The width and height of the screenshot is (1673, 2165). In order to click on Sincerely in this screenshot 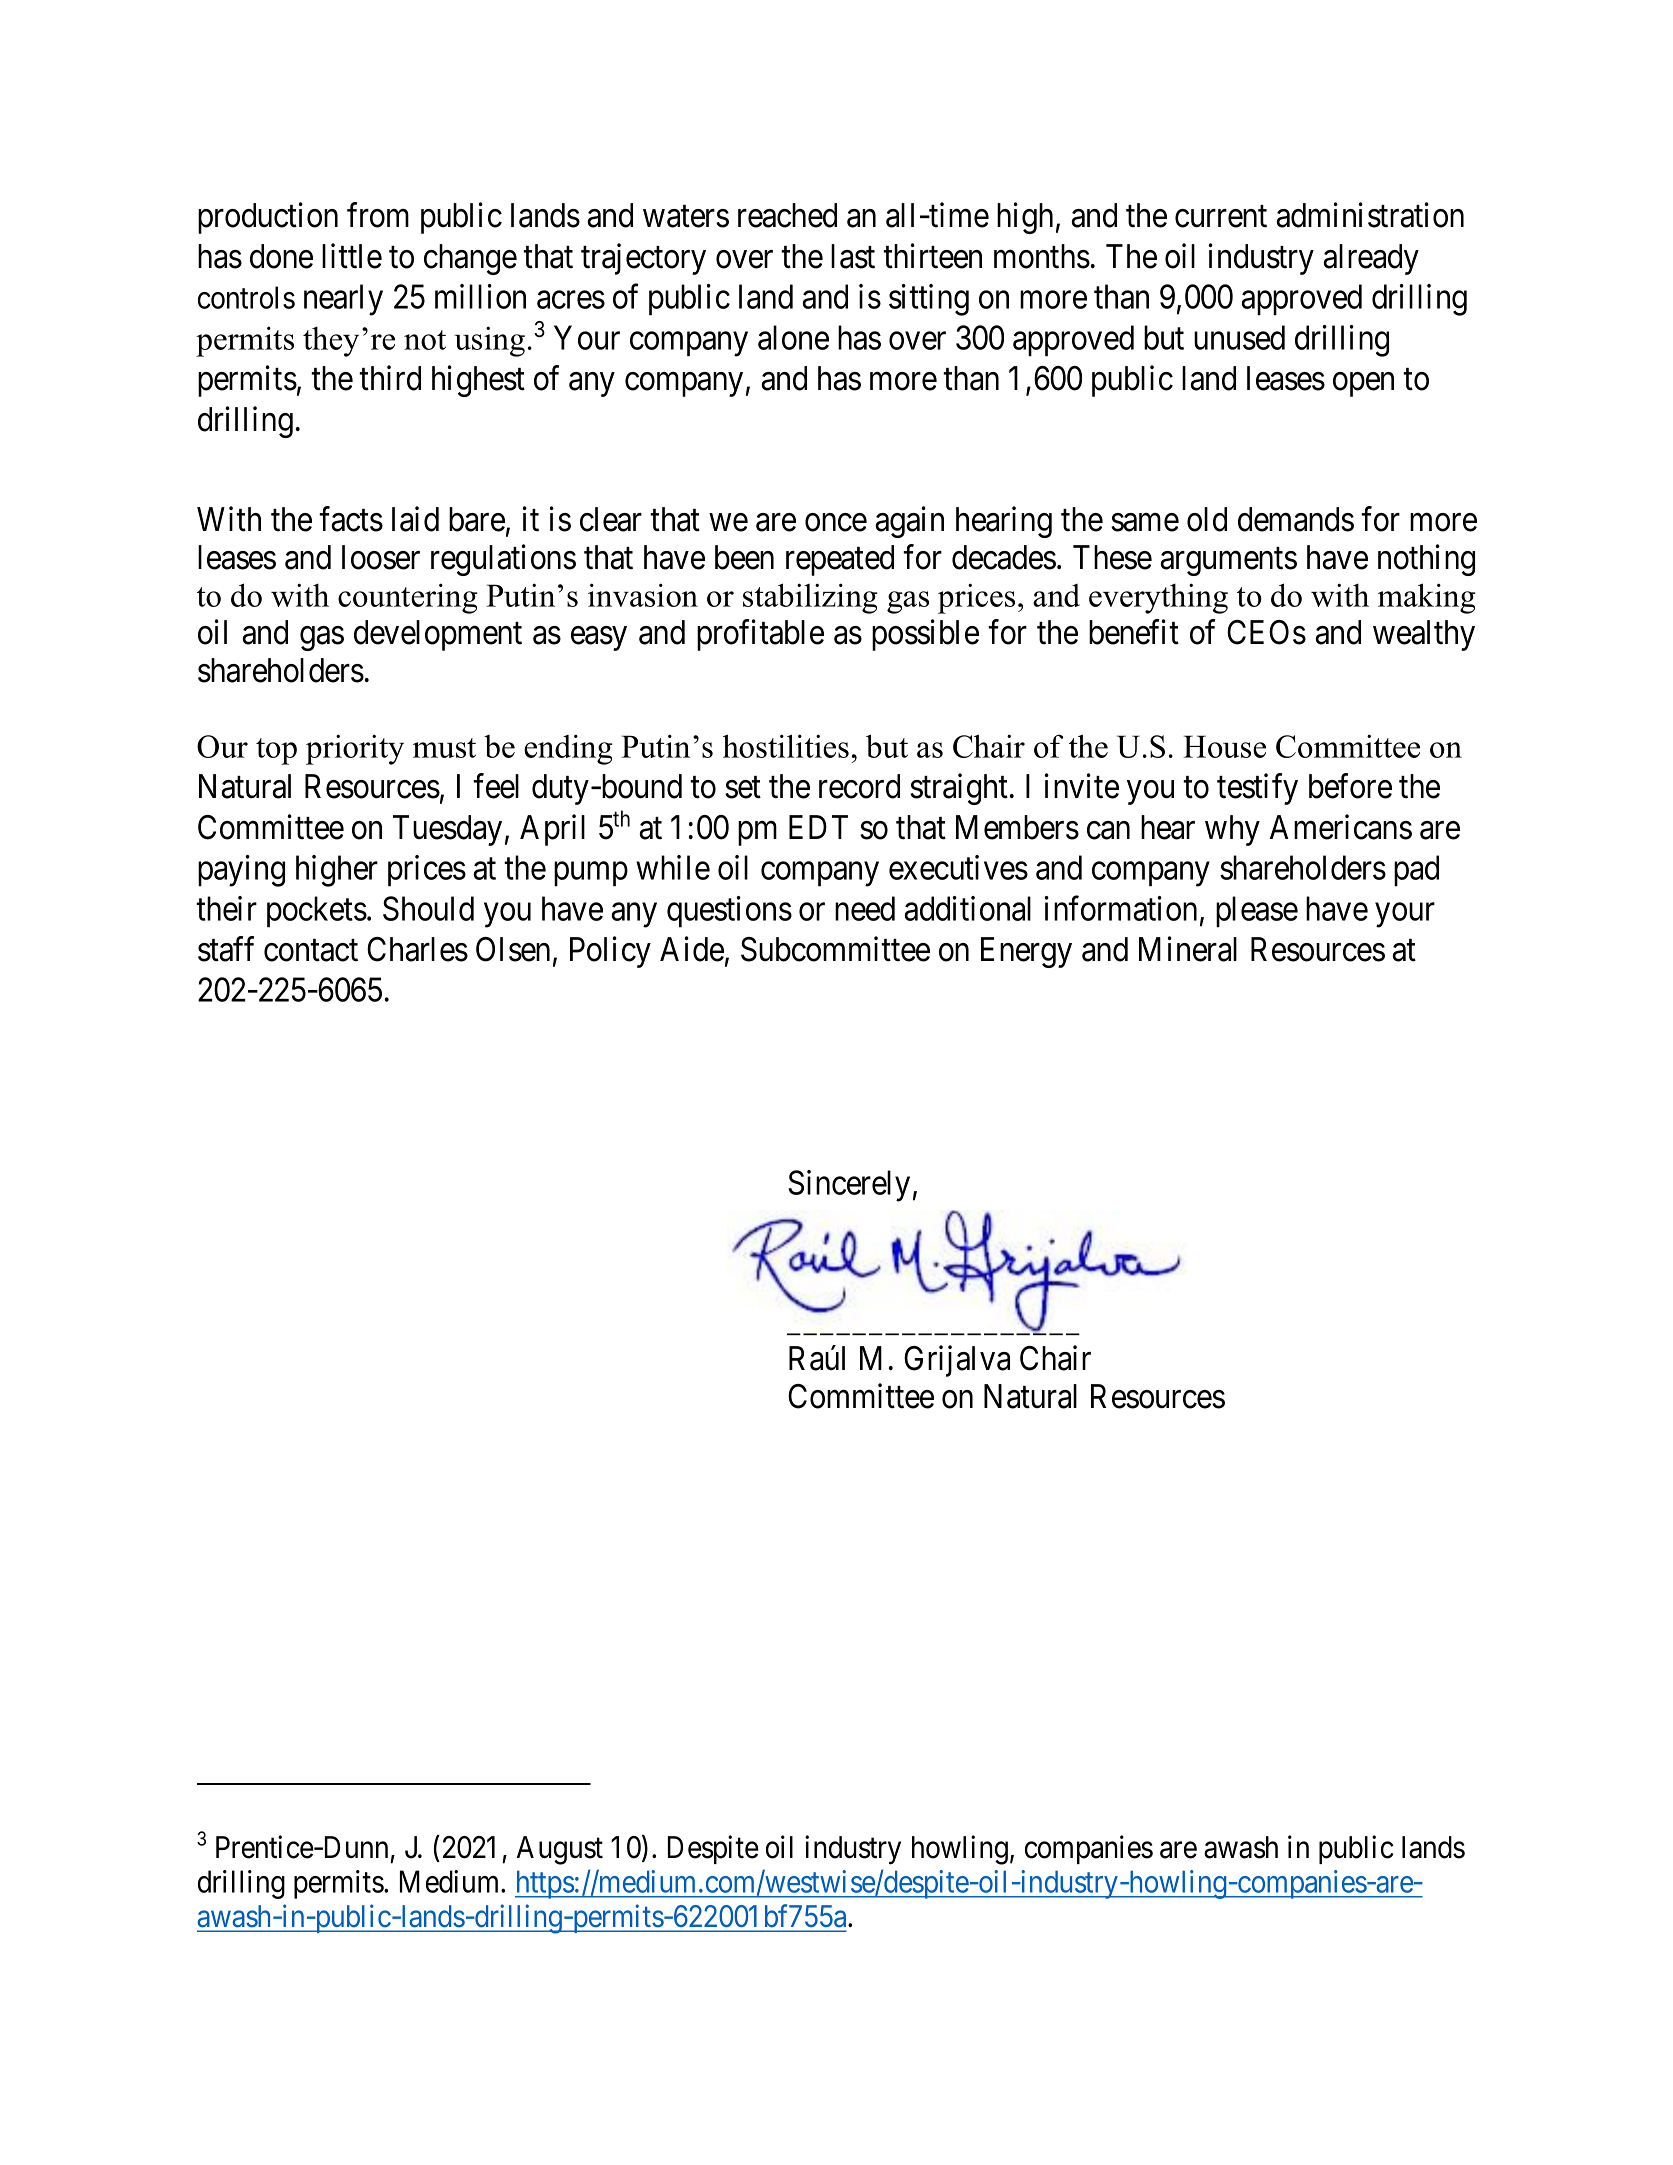, I will do `click(849, 1186)`.
